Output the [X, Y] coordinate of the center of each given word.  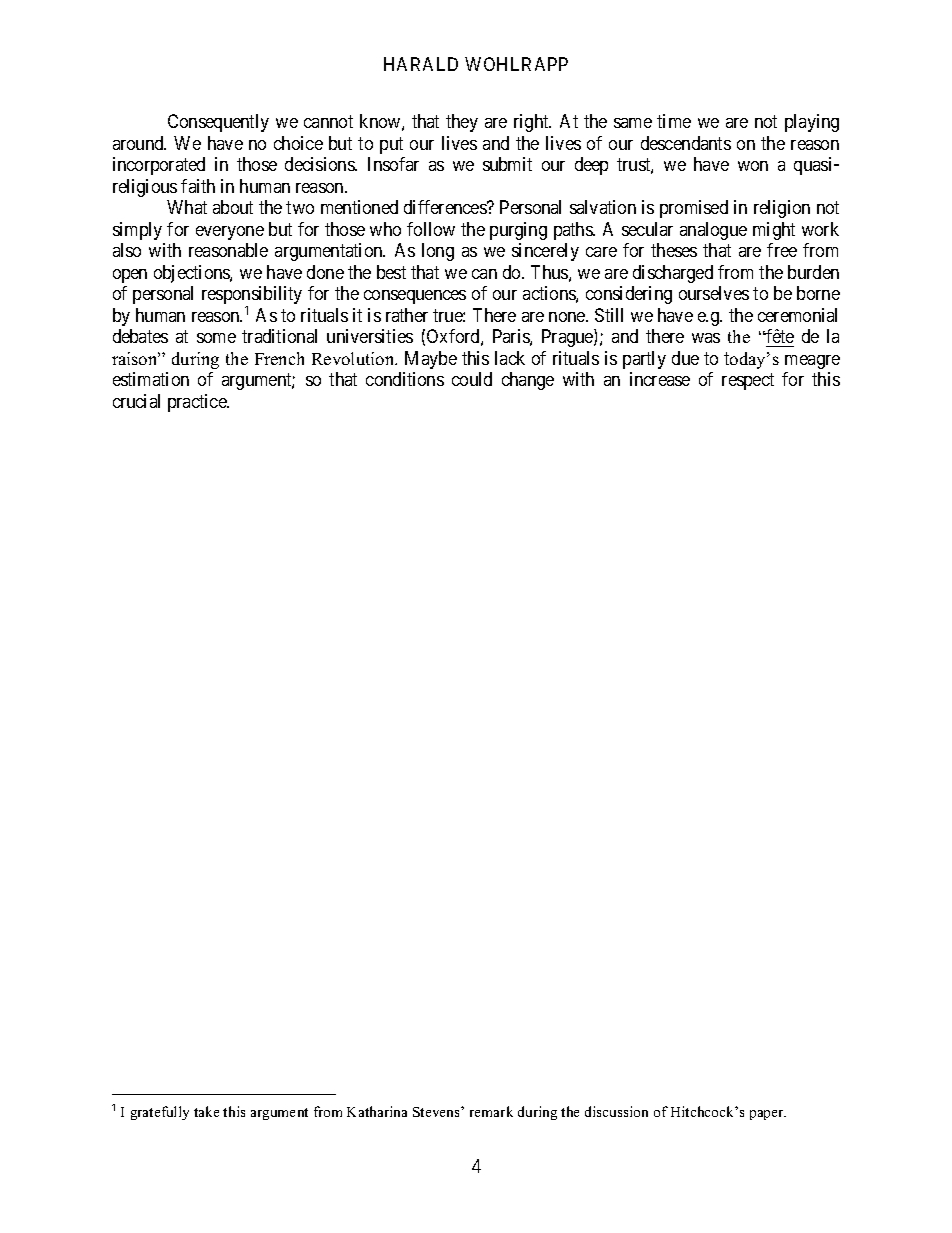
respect [748, 381]
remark [491, 1111]
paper [768, 1115]
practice [198, 403]
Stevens [437, 1112]
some [216, 338]
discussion [616, 1111]
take [206, 1111]
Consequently [218, 123]
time [674, 121]
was [706, 338]
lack [510, 358]
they [462, 123]
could [472, 379]
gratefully [160, 1113]
